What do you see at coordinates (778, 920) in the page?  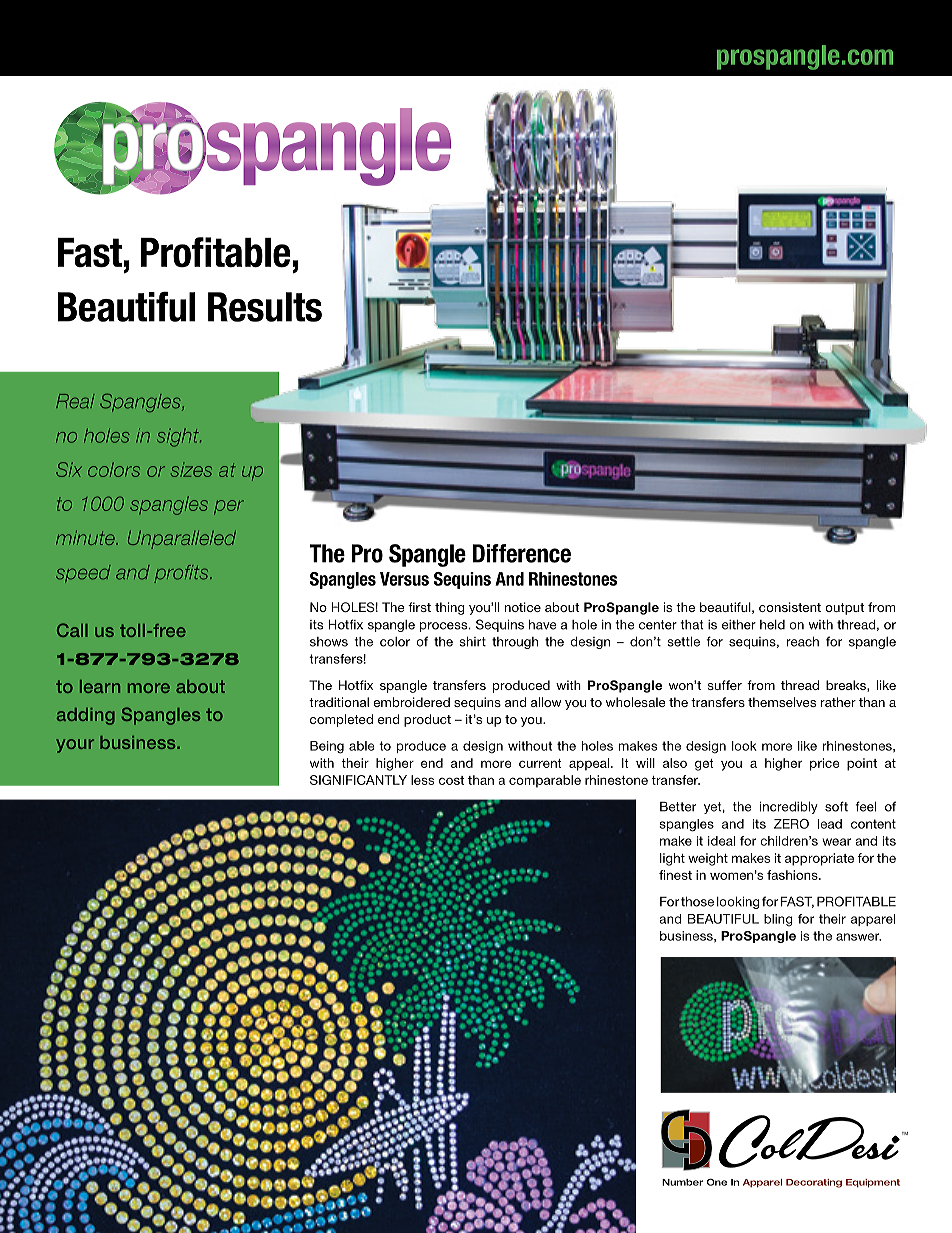 I see `bling` at bounding box center [778, 920].
